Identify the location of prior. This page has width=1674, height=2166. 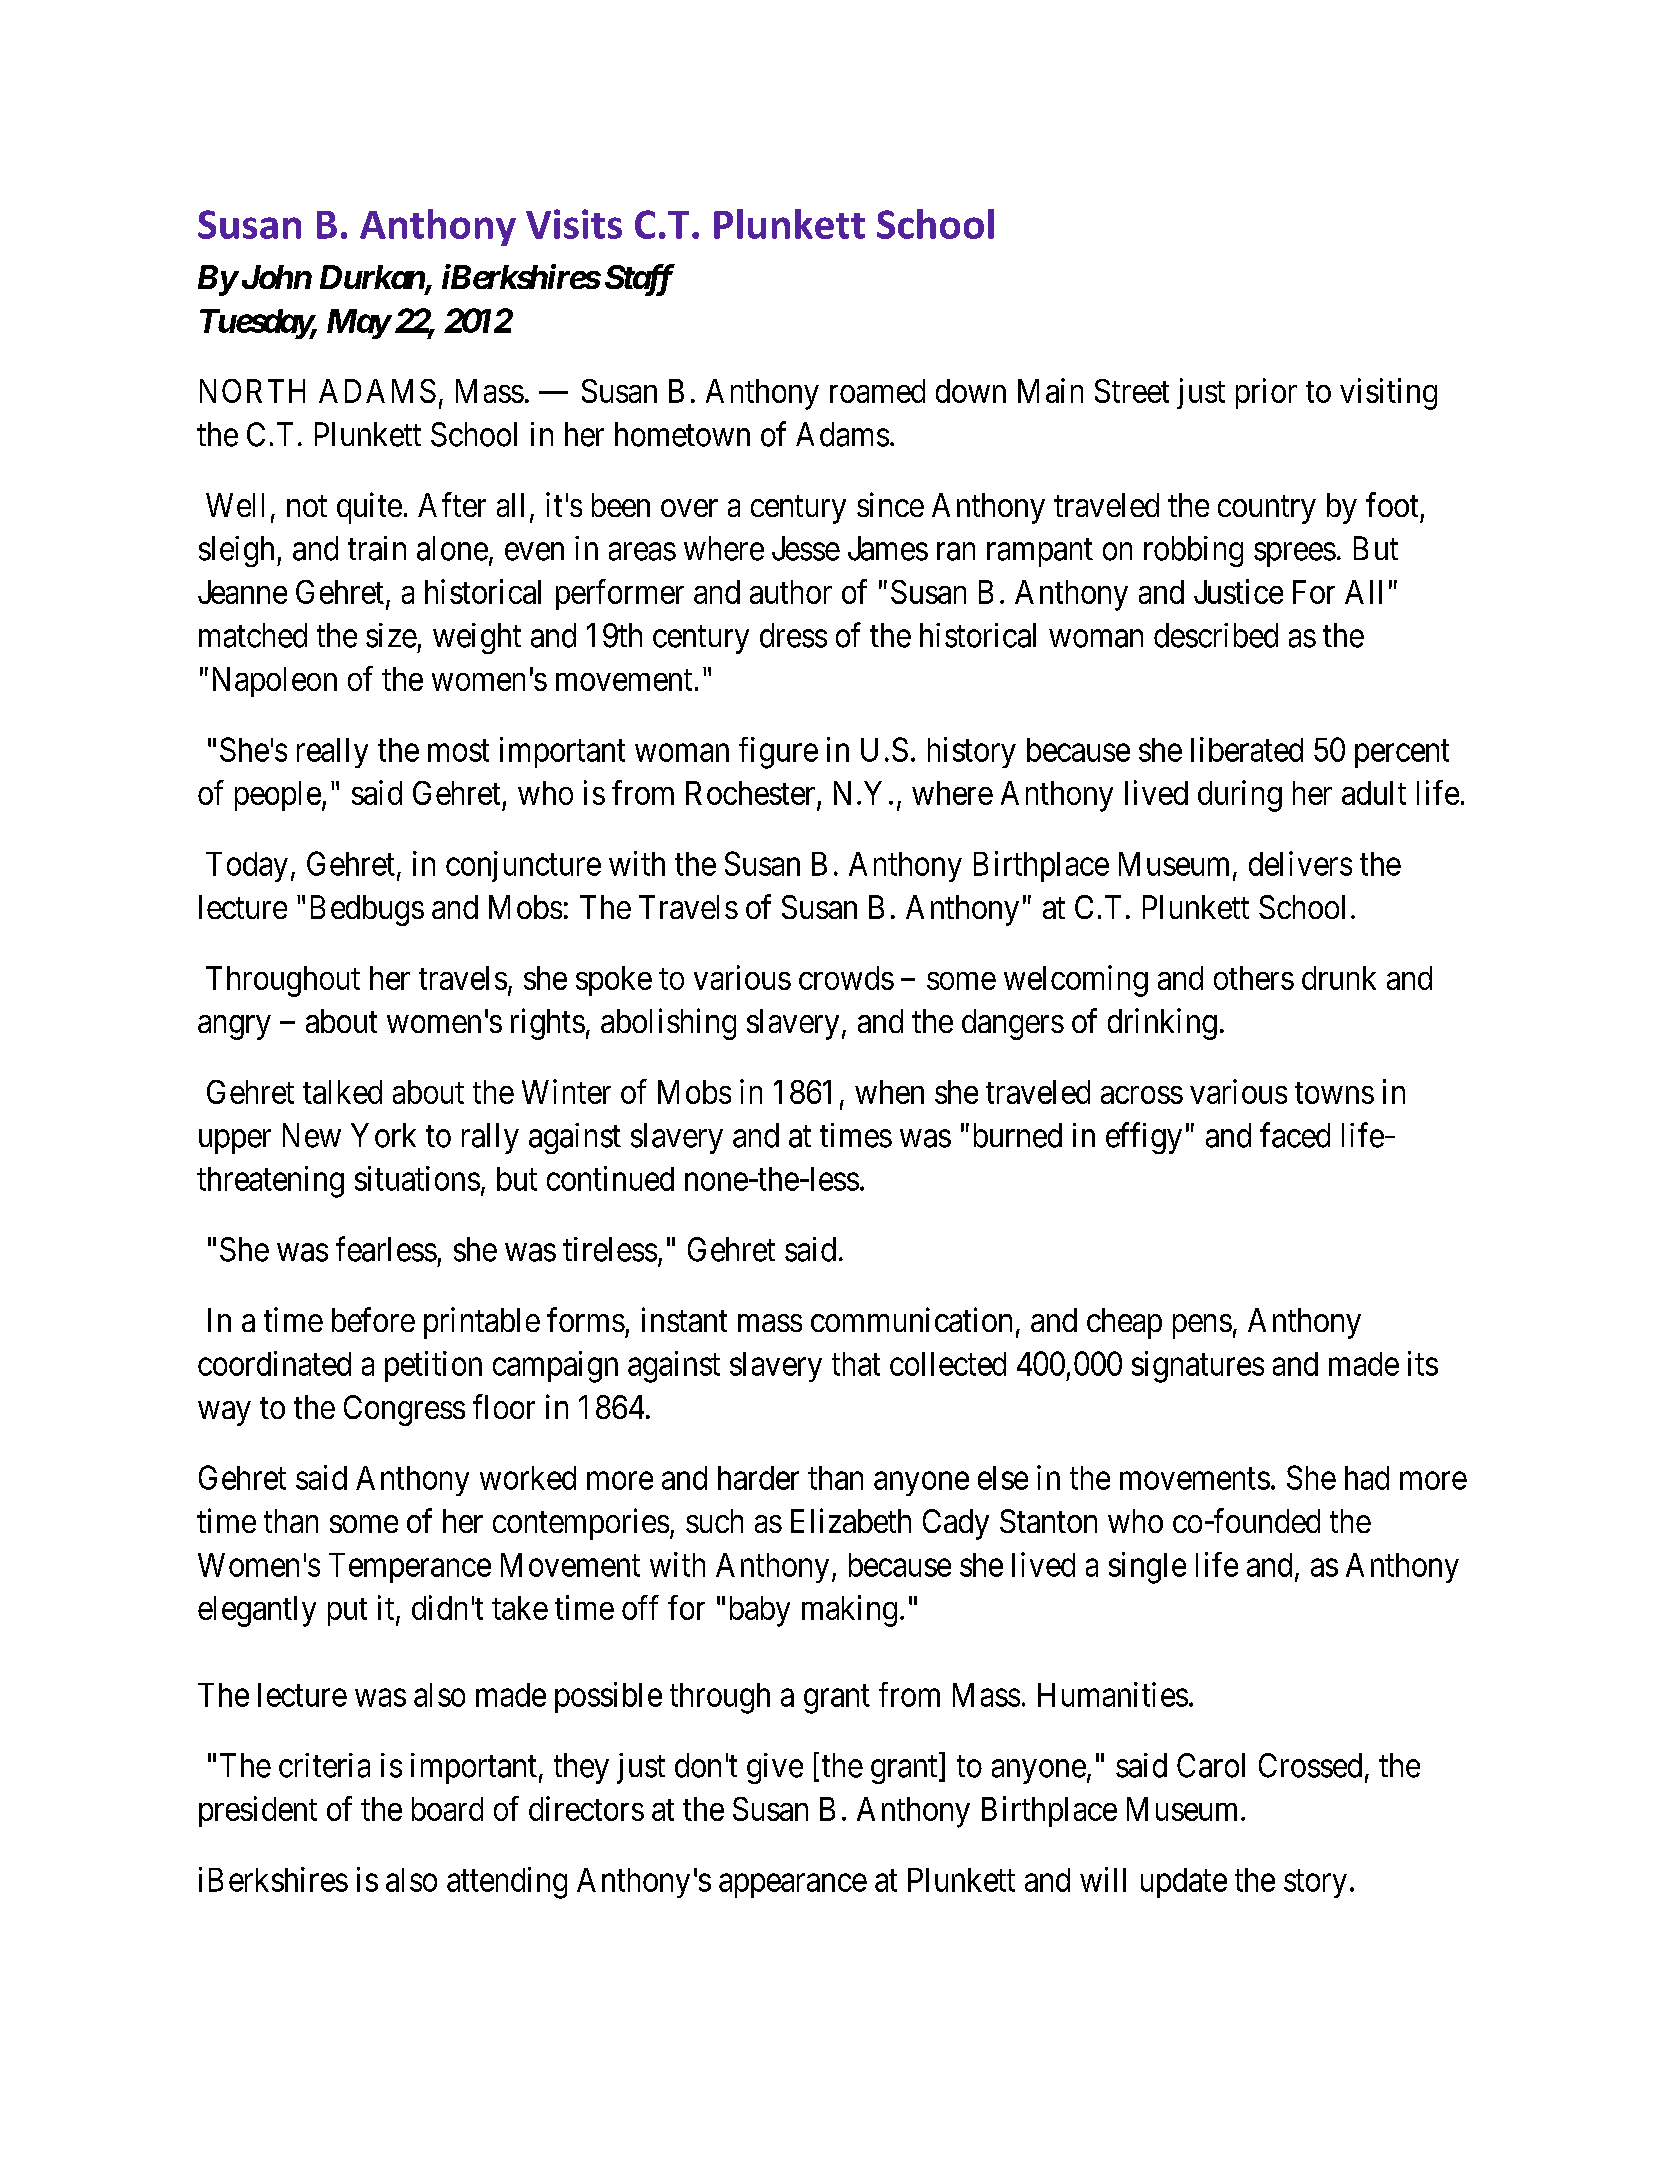
(1266, 393).
